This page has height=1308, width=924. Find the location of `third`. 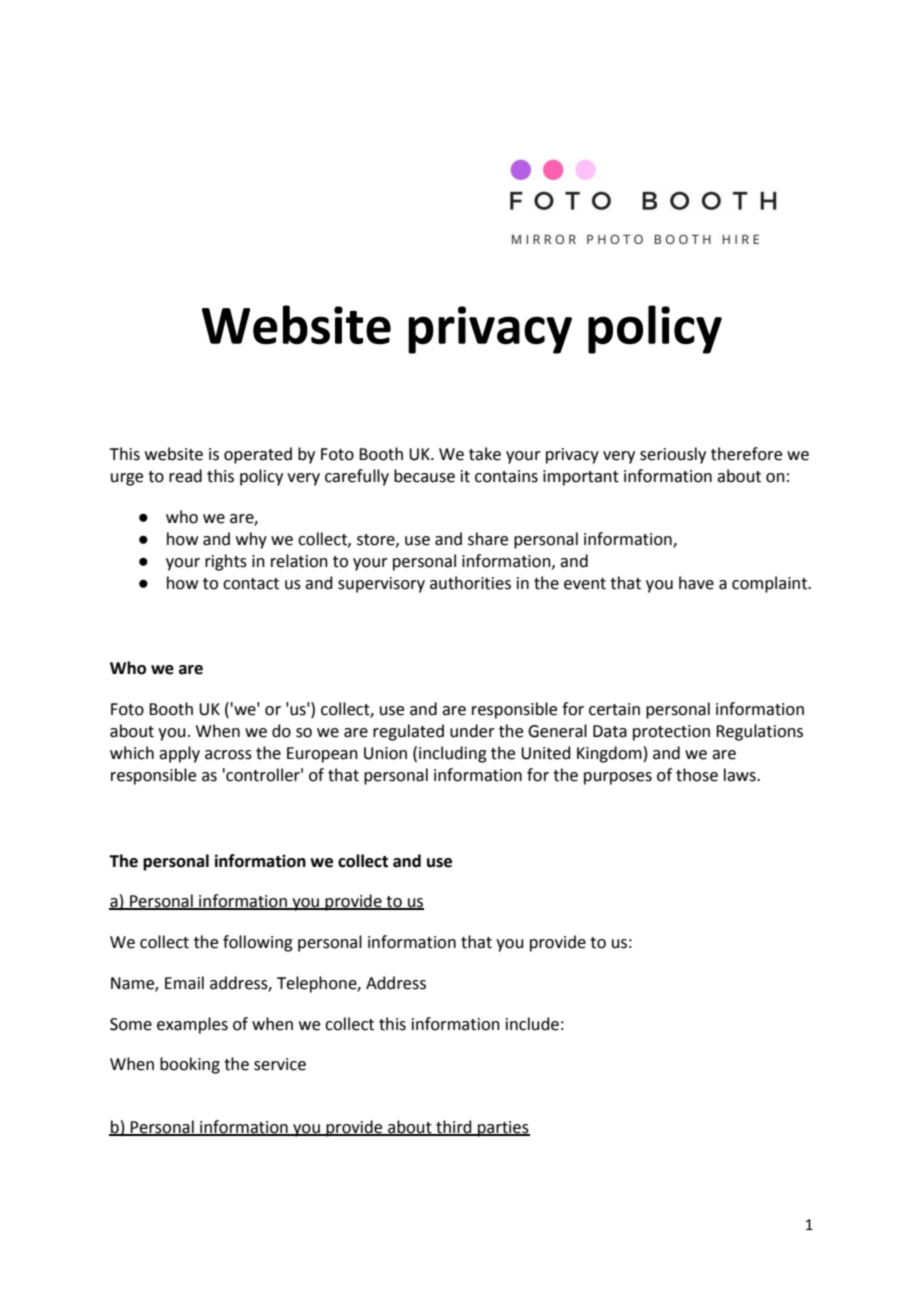

third is located at coordinates (454, 1128).
